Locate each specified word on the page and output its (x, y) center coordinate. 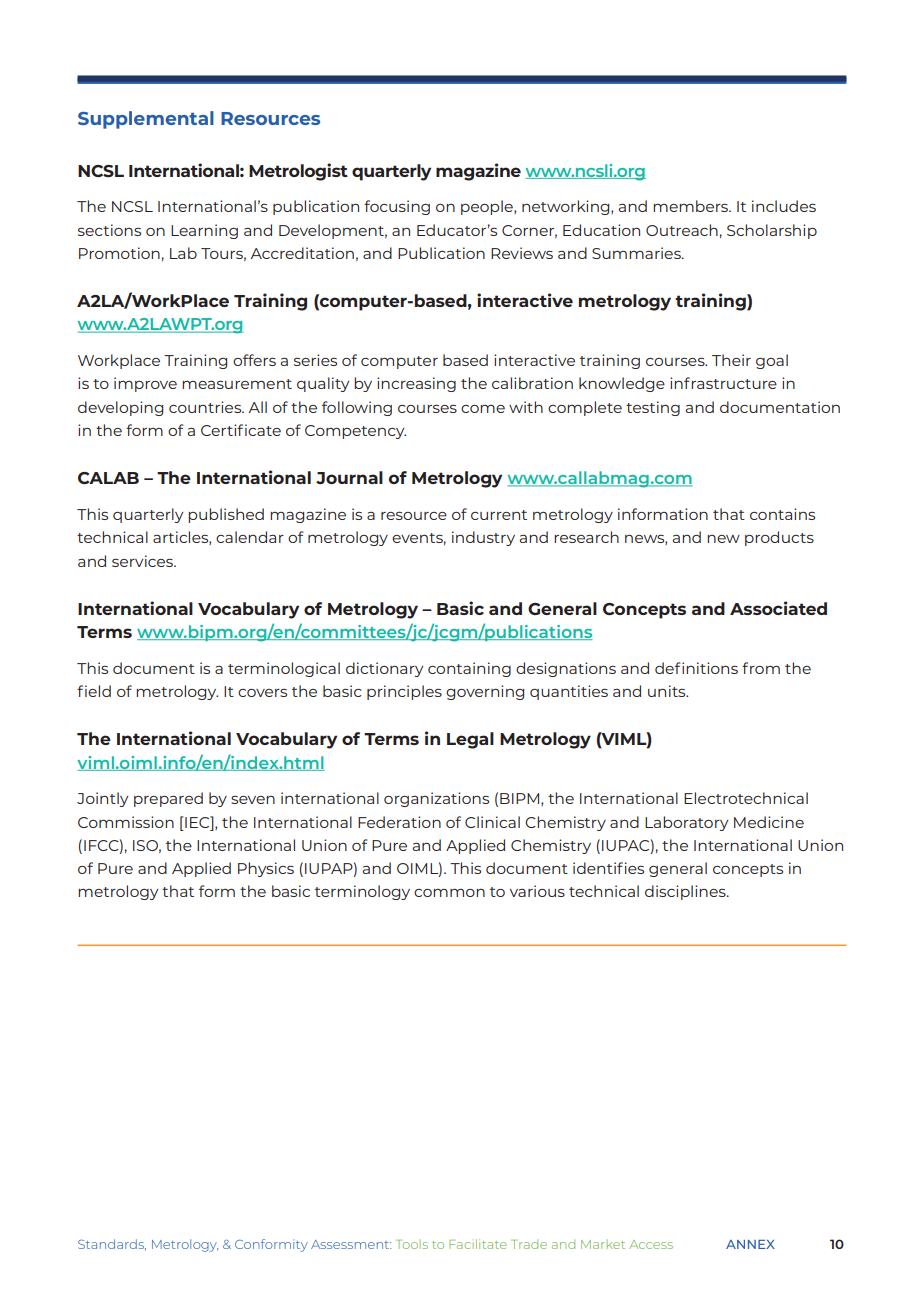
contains (782, 514)
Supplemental (146, 120)
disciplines (686, 892)
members (692, 206)
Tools (412, 1244)
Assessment (351, 1244)
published (226, 515)
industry (483, 538)
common (449, 892)
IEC (198, 822)
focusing (397, 207)
